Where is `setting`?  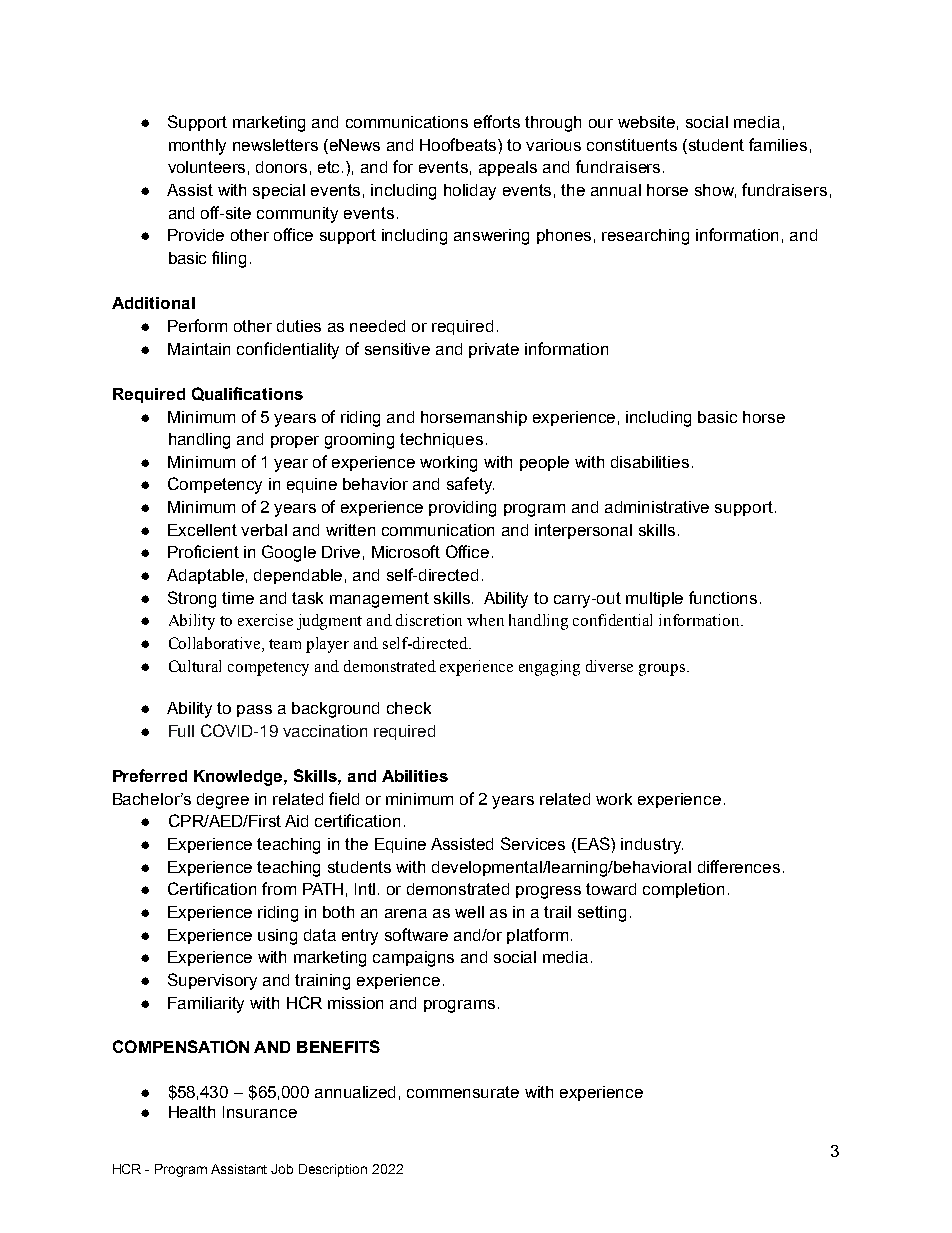 setting is located at coordinates (602, 914).
